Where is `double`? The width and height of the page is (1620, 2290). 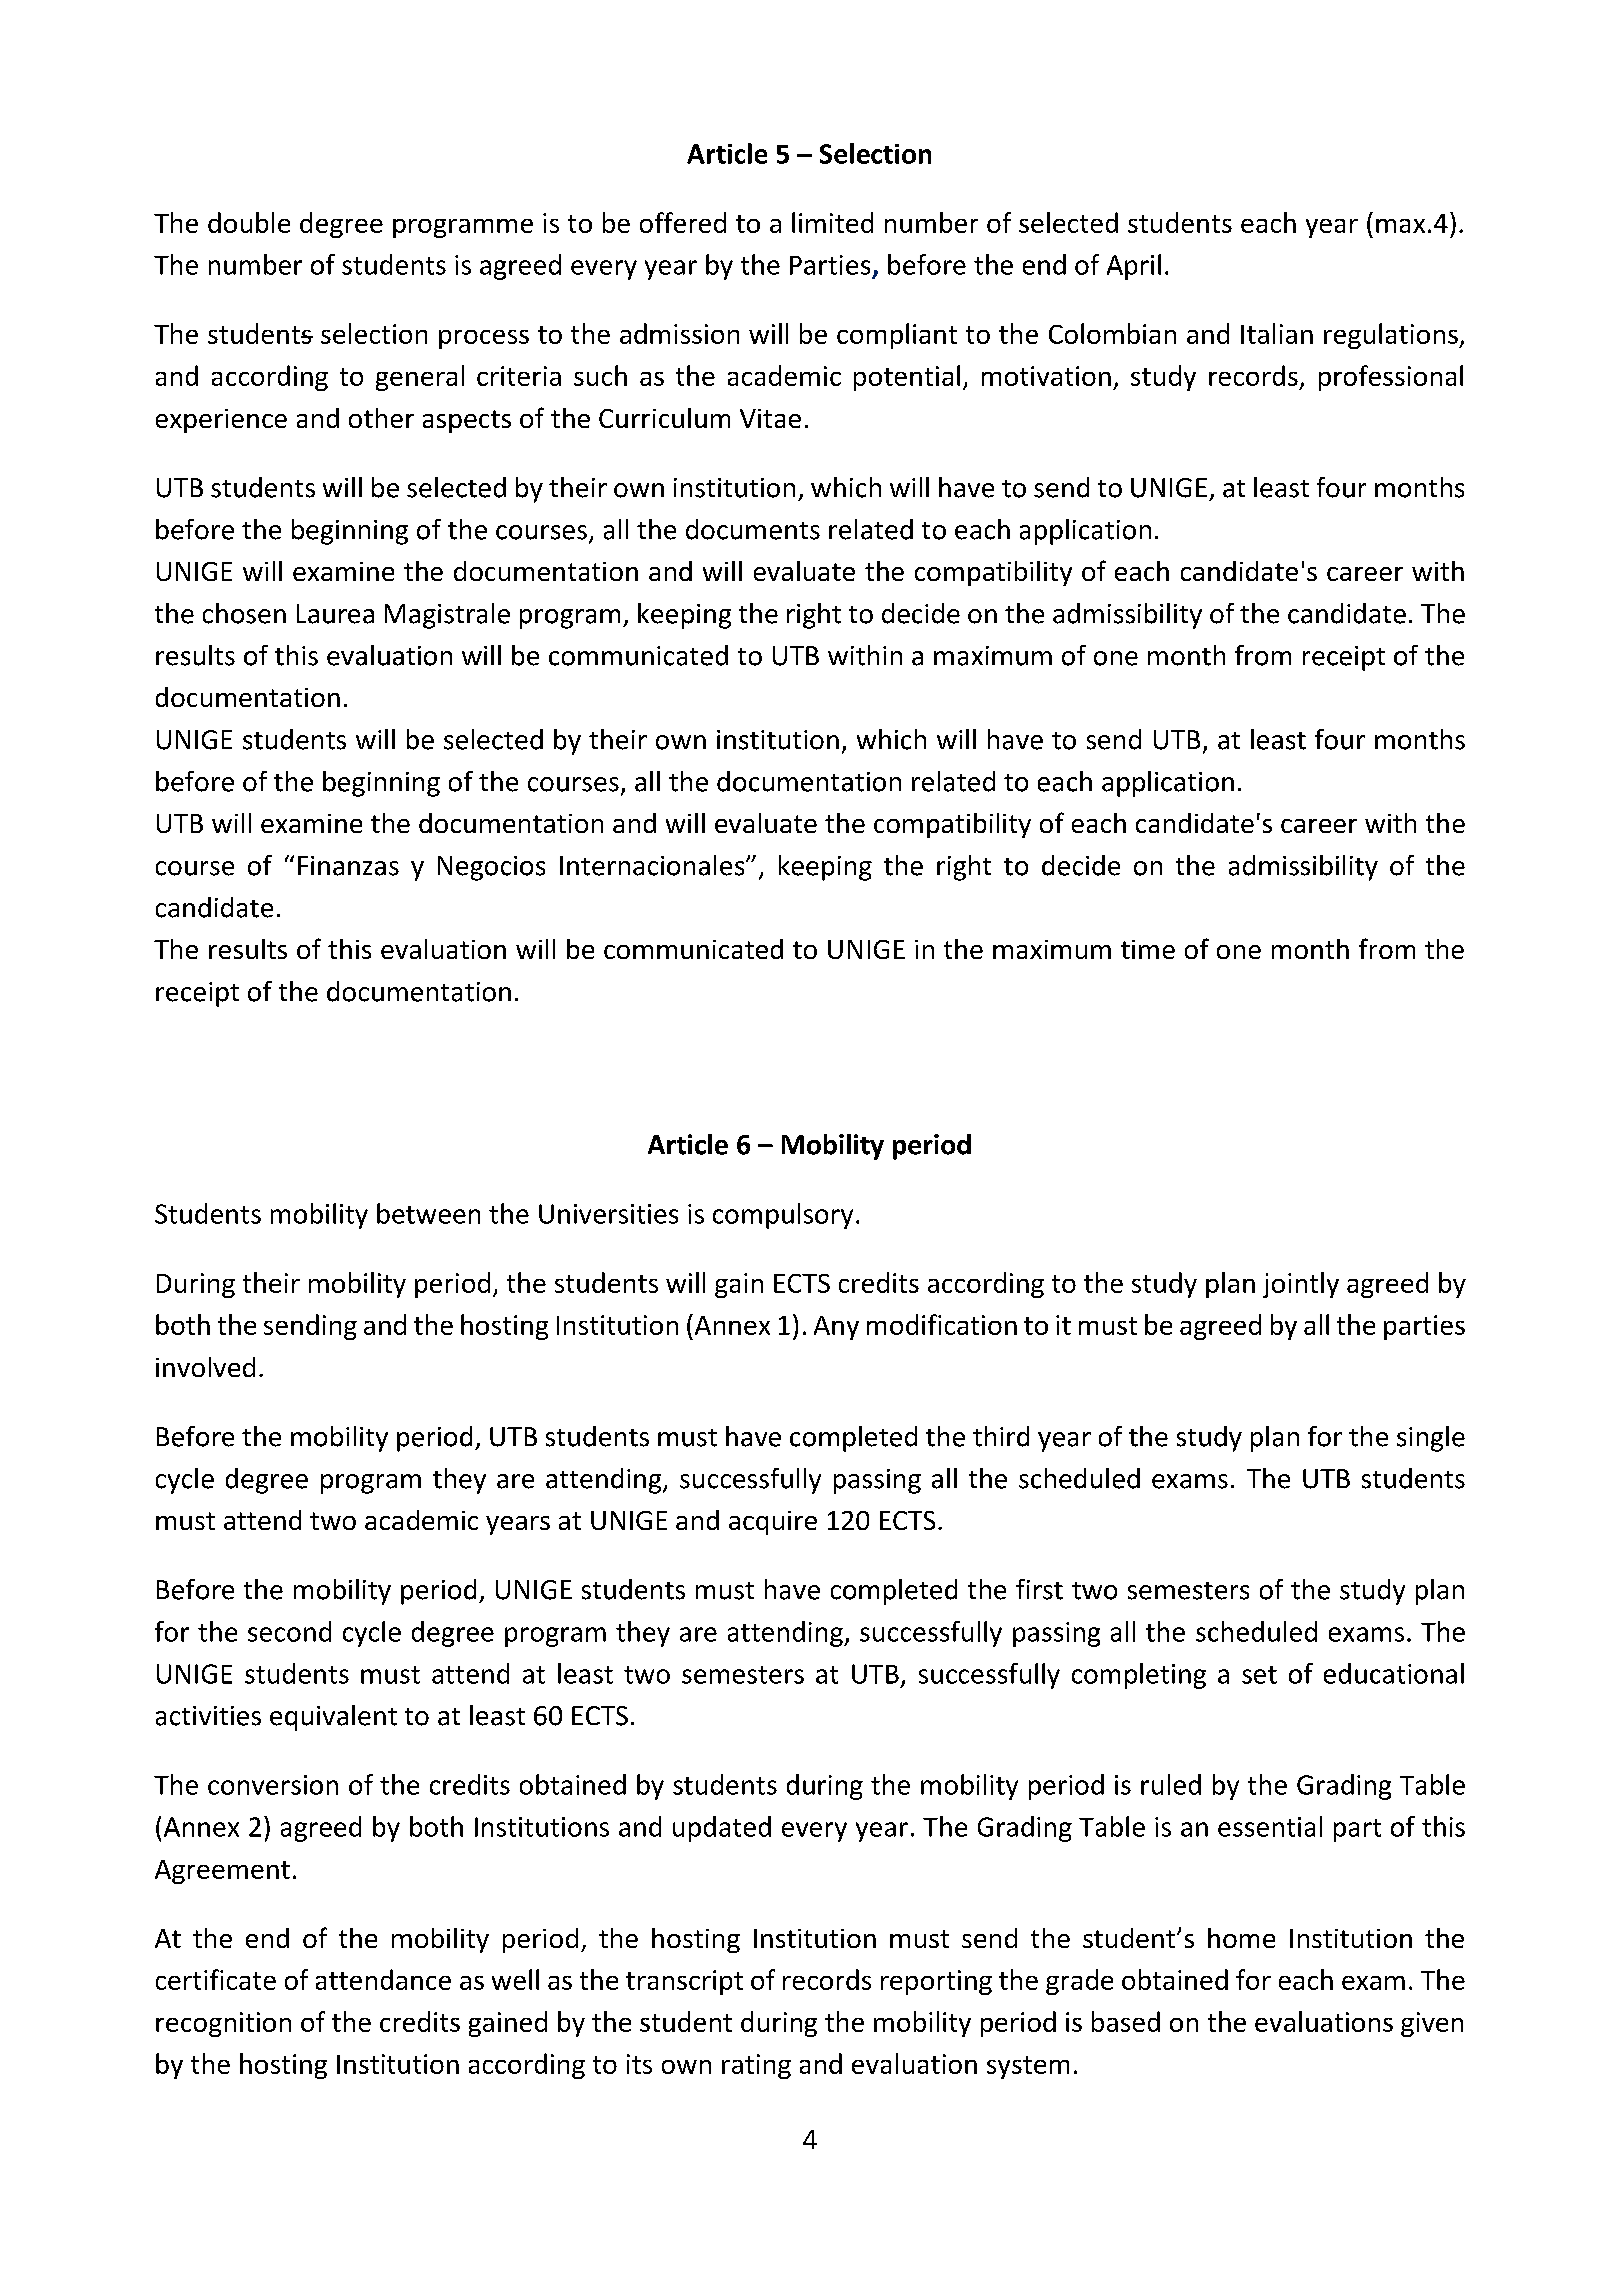
double is located at coordinates (249, 222).
